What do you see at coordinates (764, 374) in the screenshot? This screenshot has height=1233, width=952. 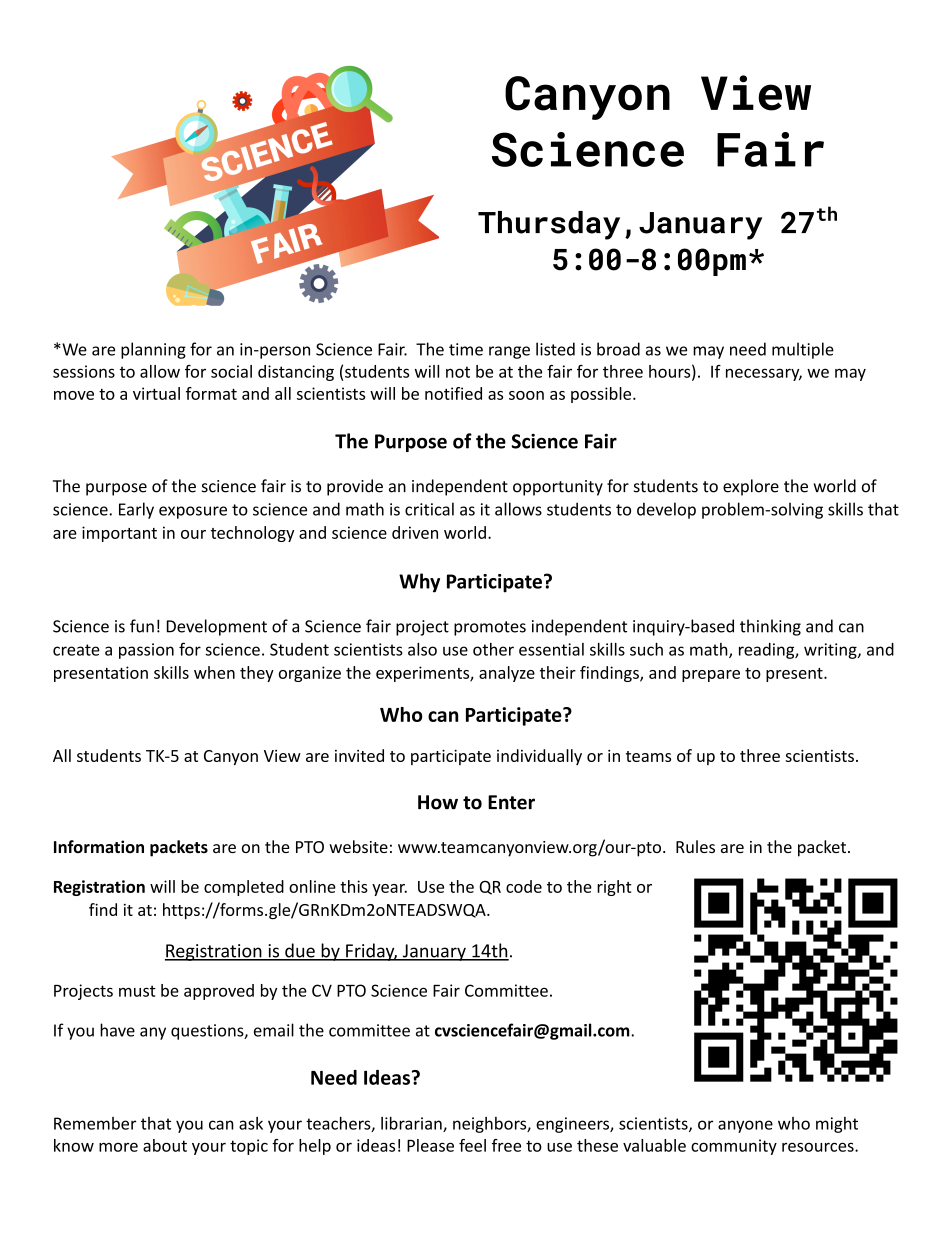 I see `necessary` at bounding box center [764, 374].
